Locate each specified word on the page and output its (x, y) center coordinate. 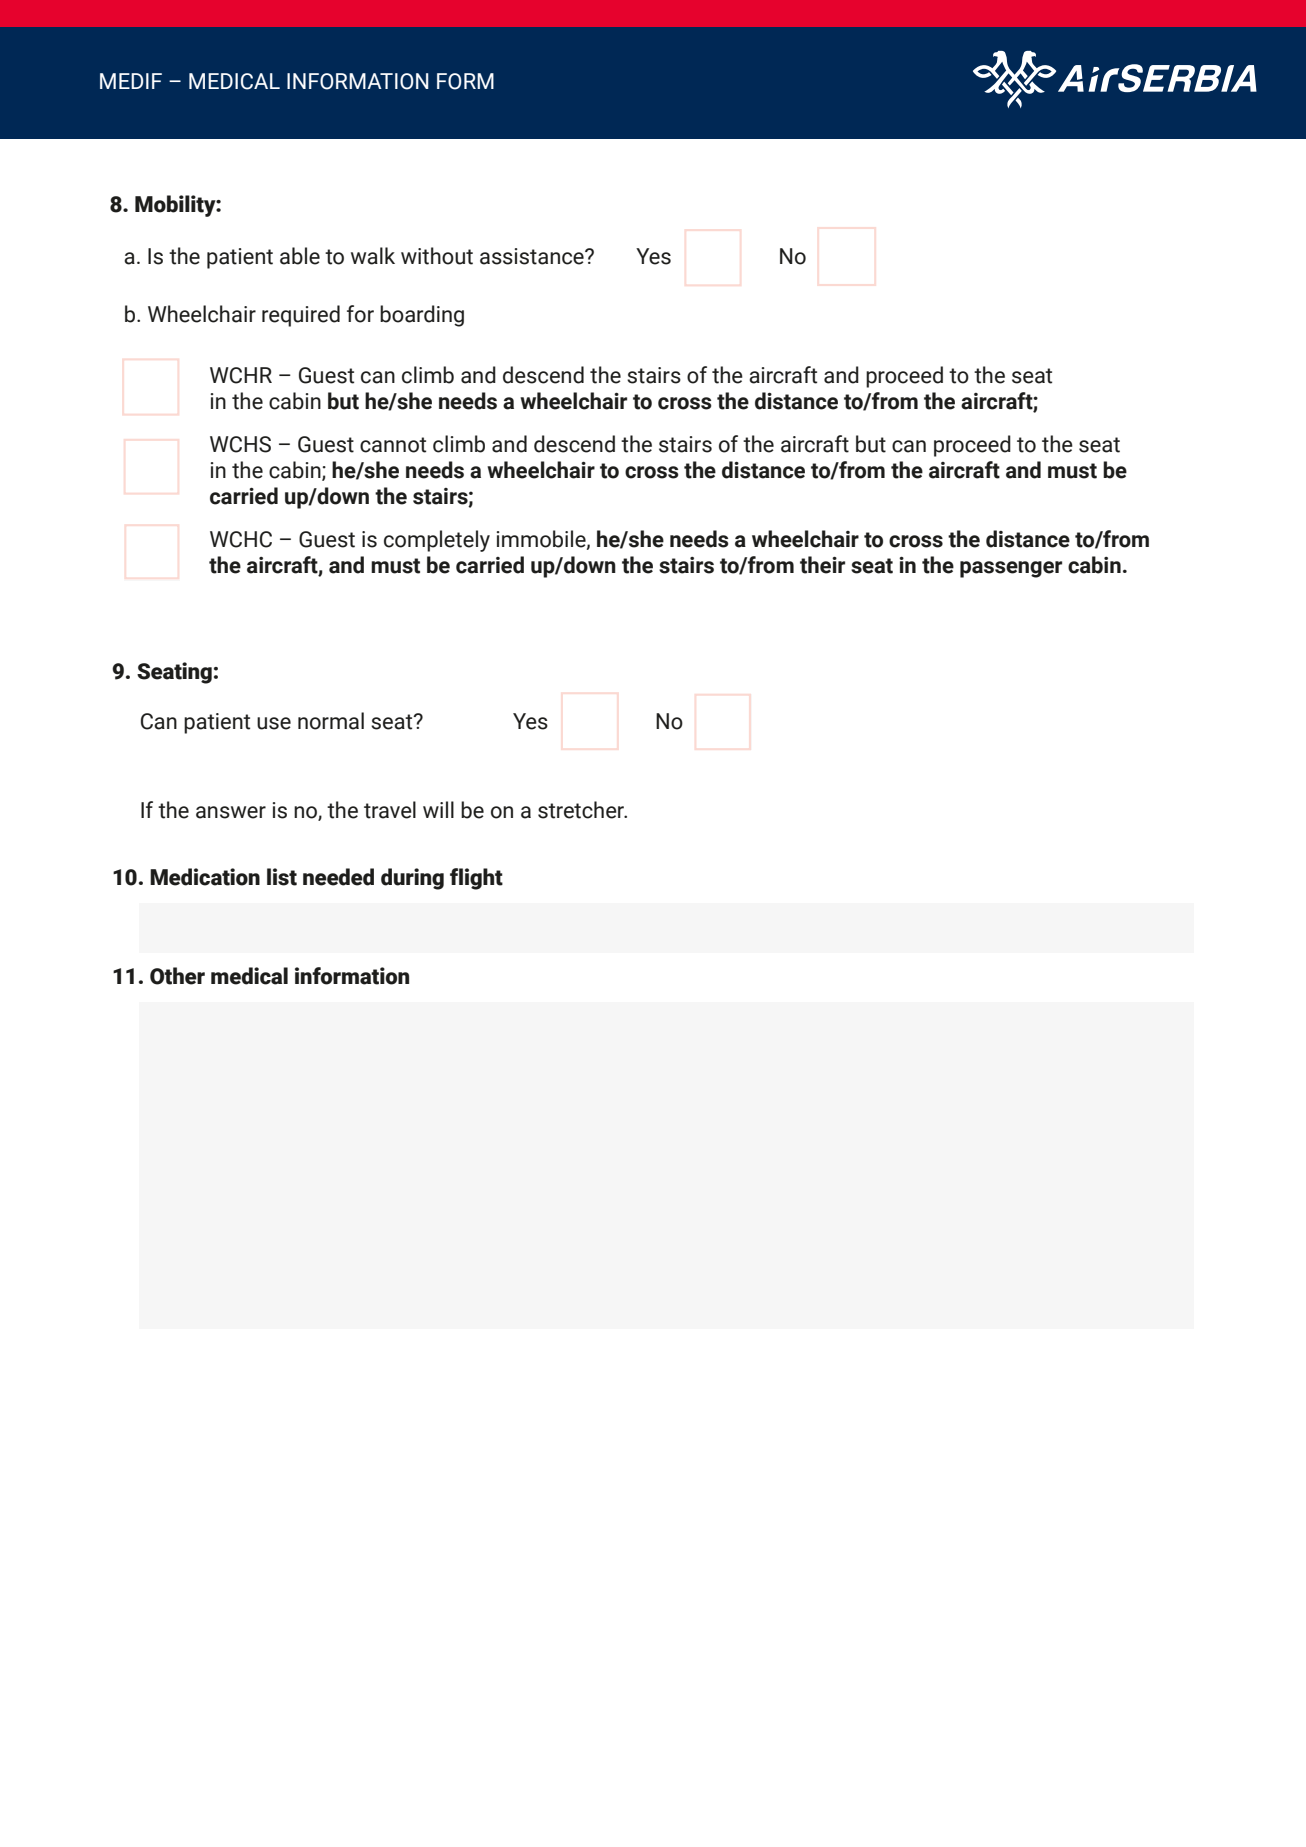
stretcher (582, 810)
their (822, 565)
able (300, 256)
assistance (533, 256)
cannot (393, 445)
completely (437, 541)
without (437, 256)
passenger (1011, 569)
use (274, 723)
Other (177, 976)
